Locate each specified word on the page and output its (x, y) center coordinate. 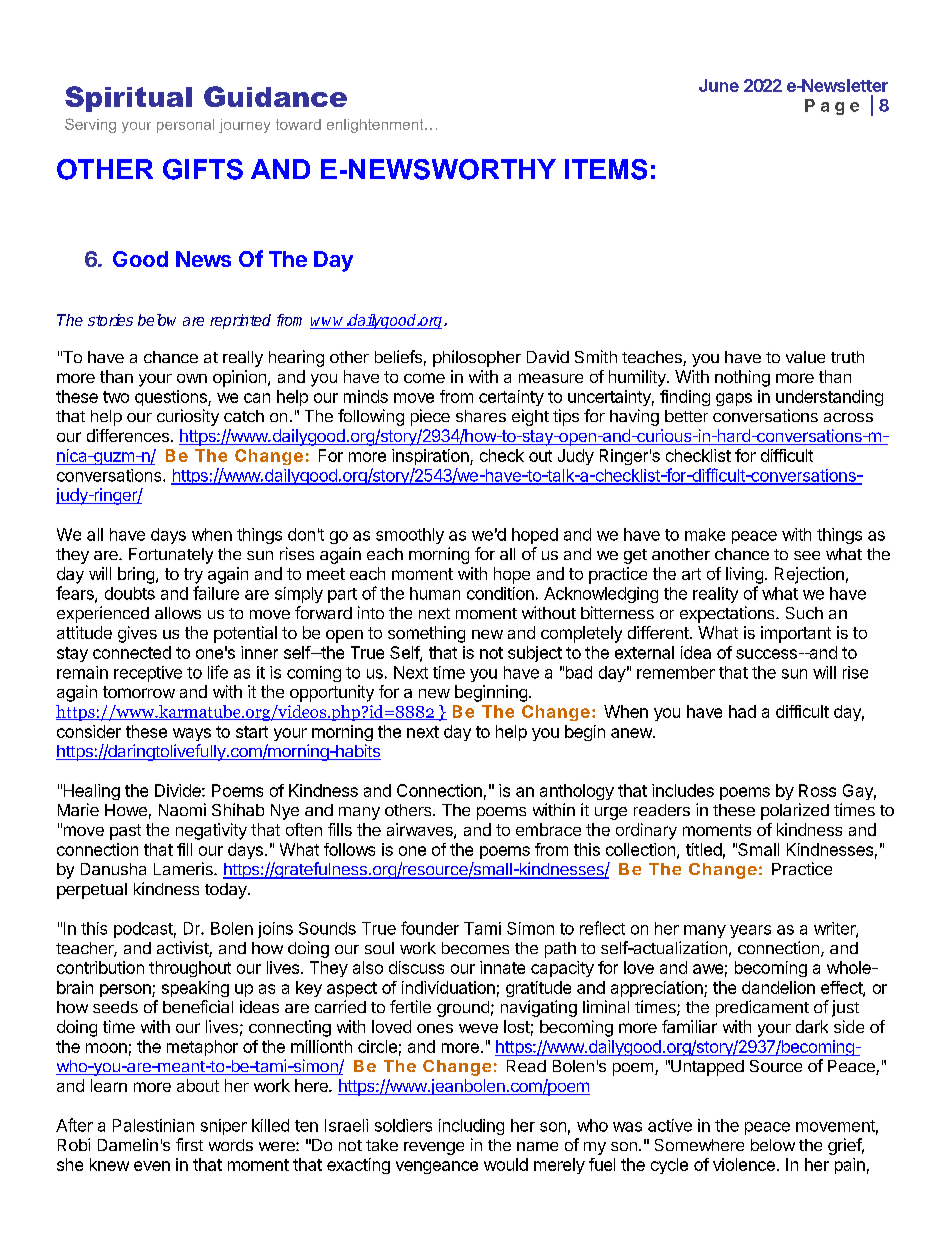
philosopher (477, 358)
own (192, 378)
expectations (728, 614)
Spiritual (128, 99)
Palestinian (153, 1125)
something (426, 634)
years (750, 931)
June (719, 85)
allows (178, 613)
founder (430, 928)
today (227, 891)
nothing (742, 378)
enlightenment (376, 126)
